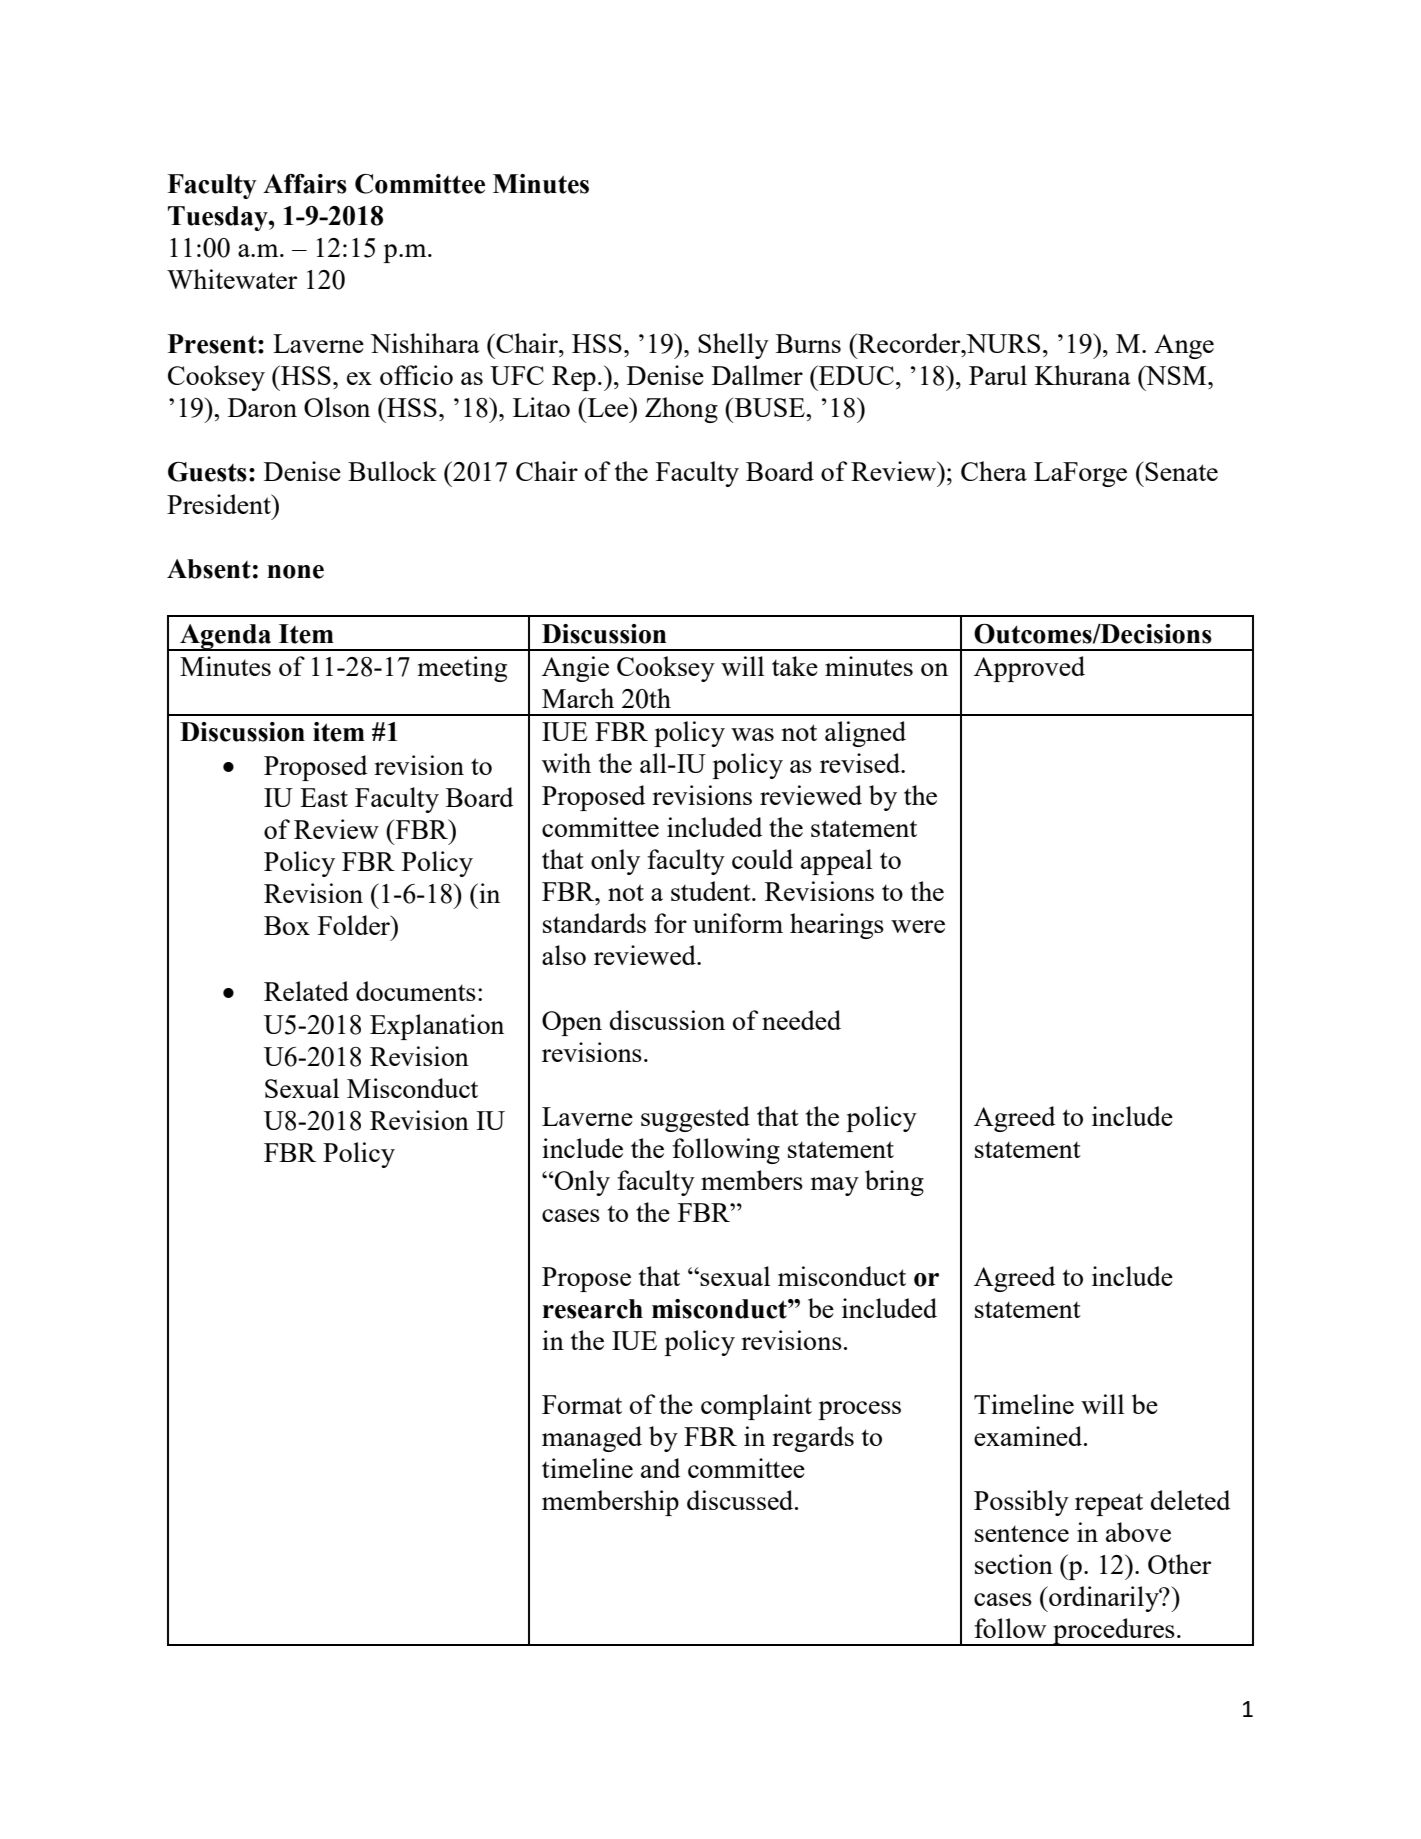 The width and height of the screenshot is (1421, 1839). I want to click on managed, so click(592, 1439).
